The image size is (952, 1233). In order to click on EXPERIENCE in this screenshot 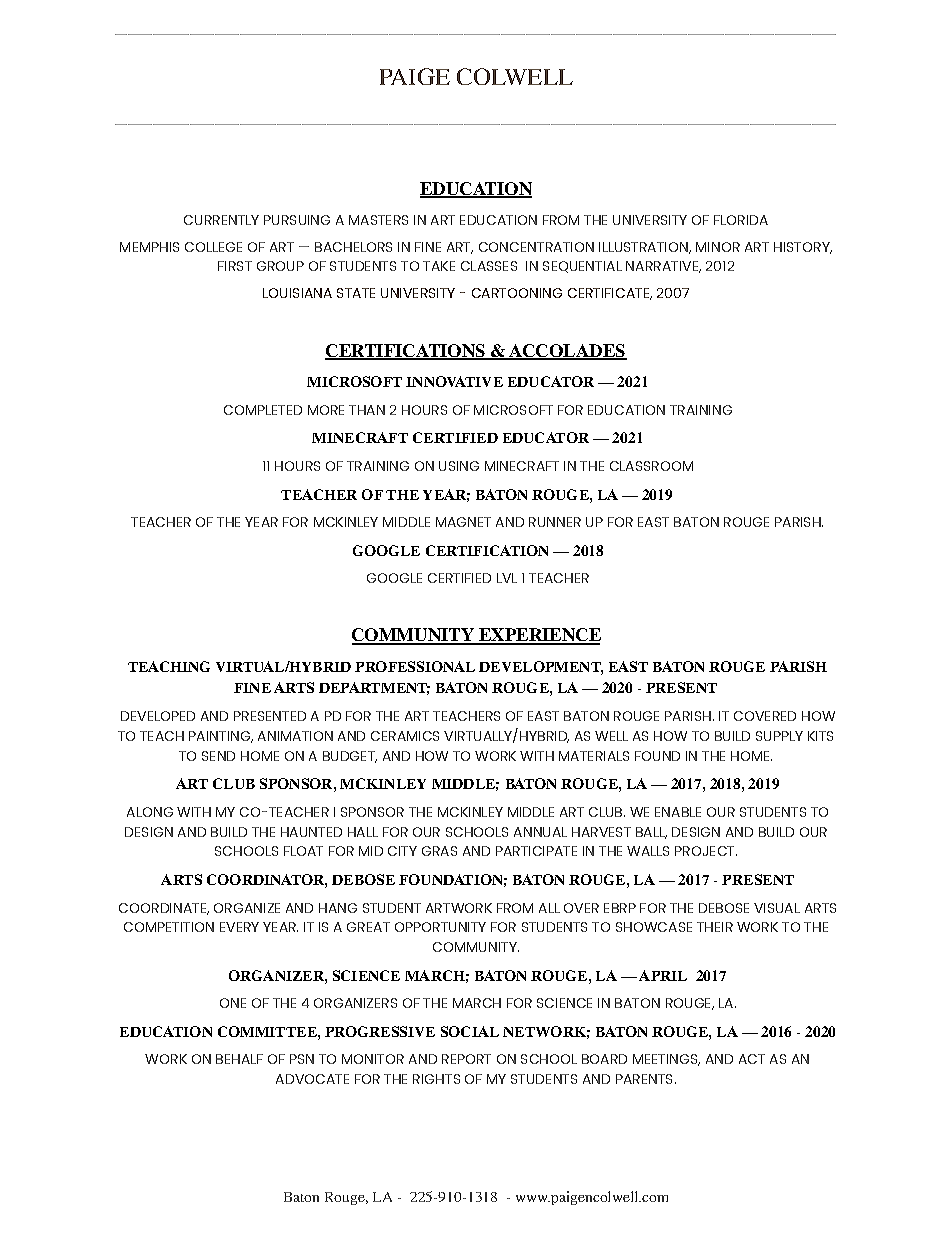, I will do `click(539, 636)`.
